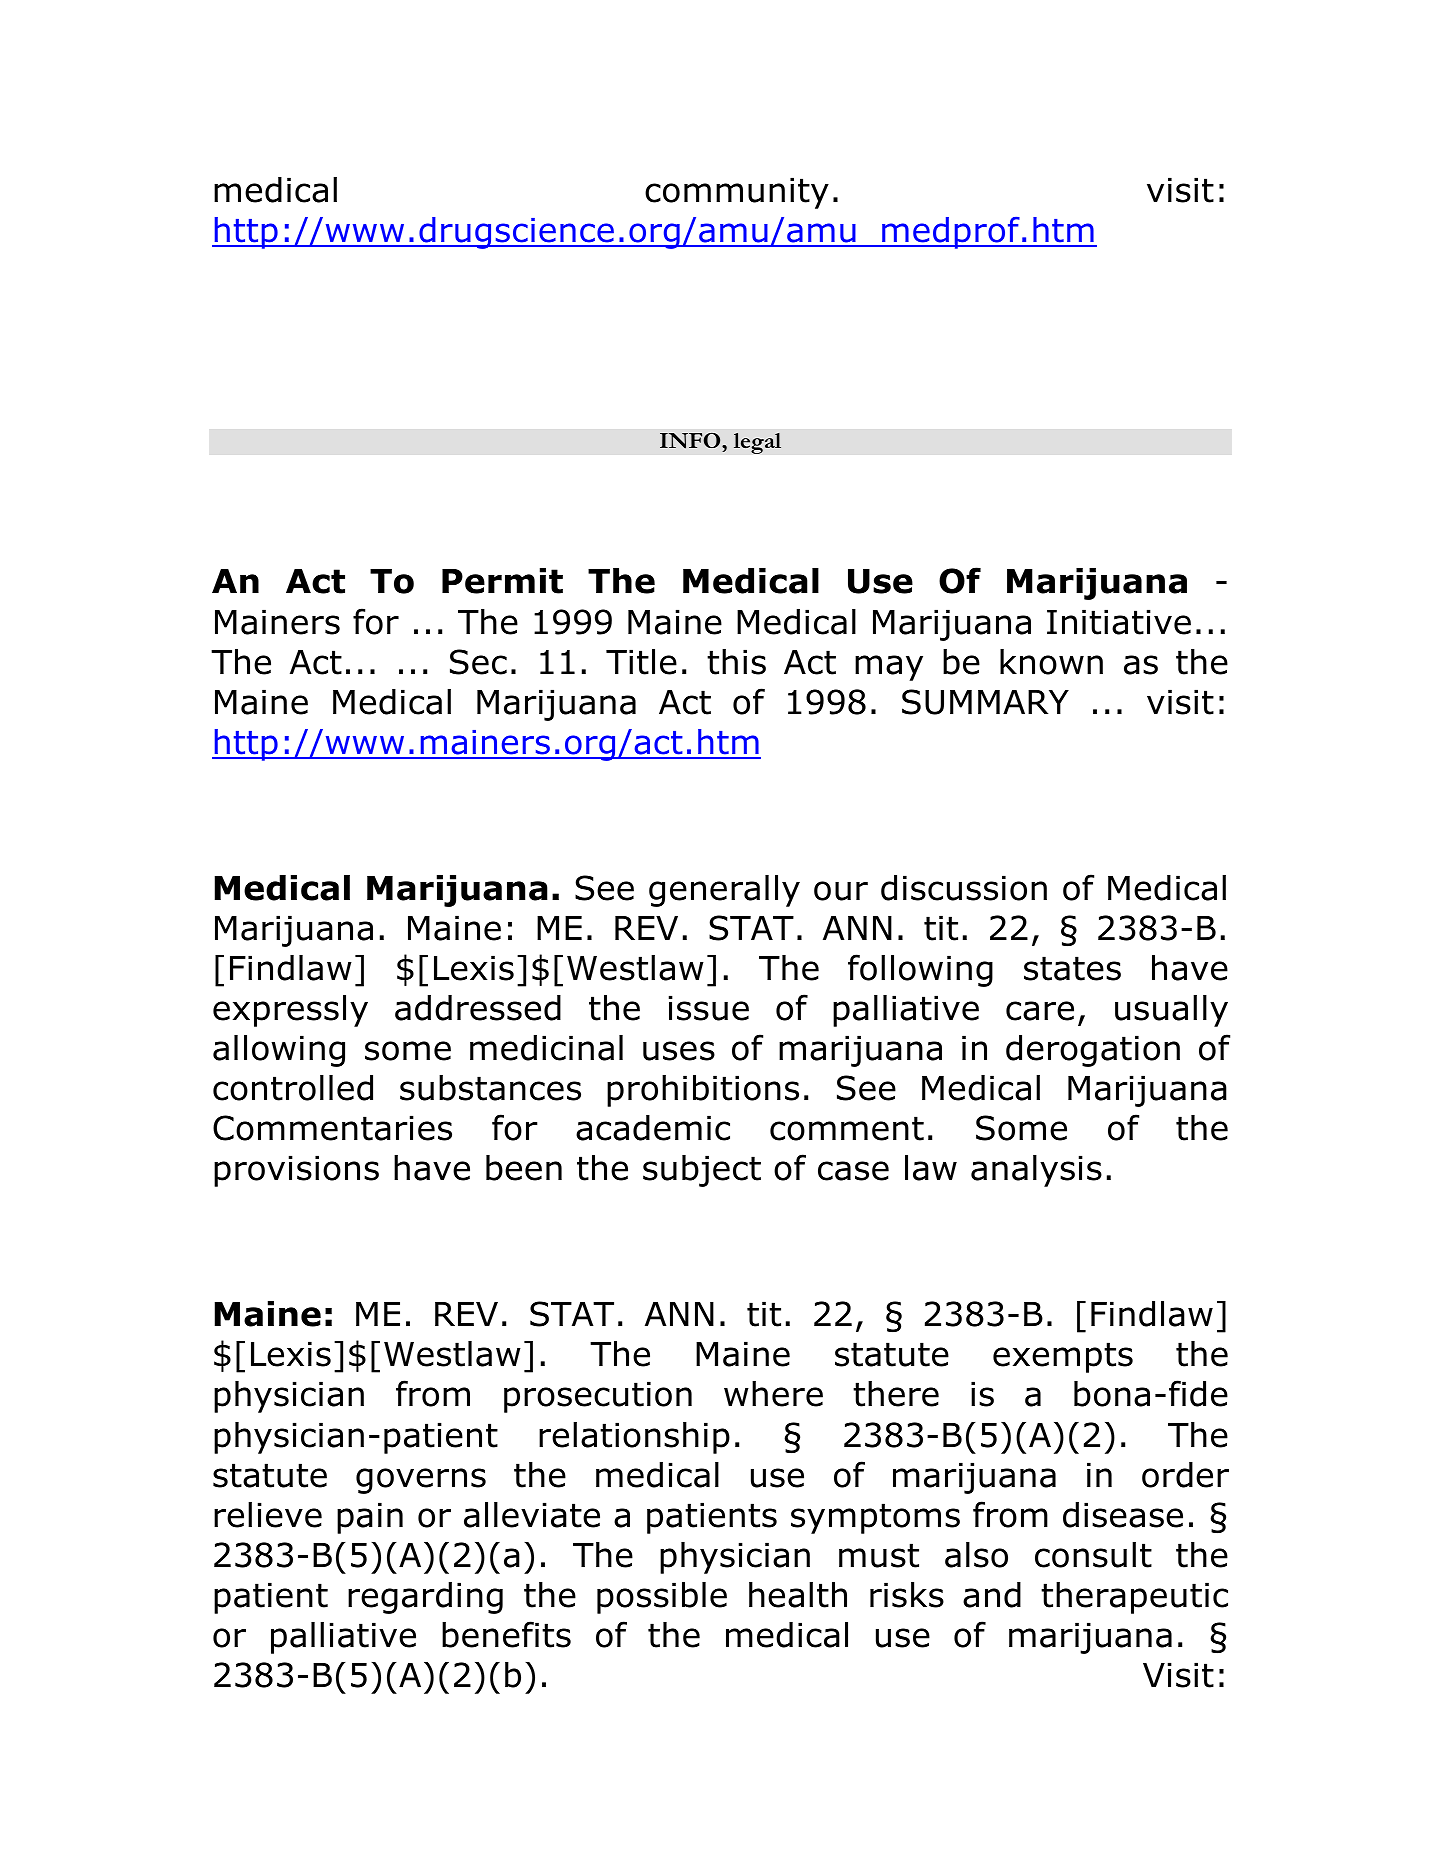  Describe the element at coordinates (1093, 1555) in the document. I see `consult` at that location.
